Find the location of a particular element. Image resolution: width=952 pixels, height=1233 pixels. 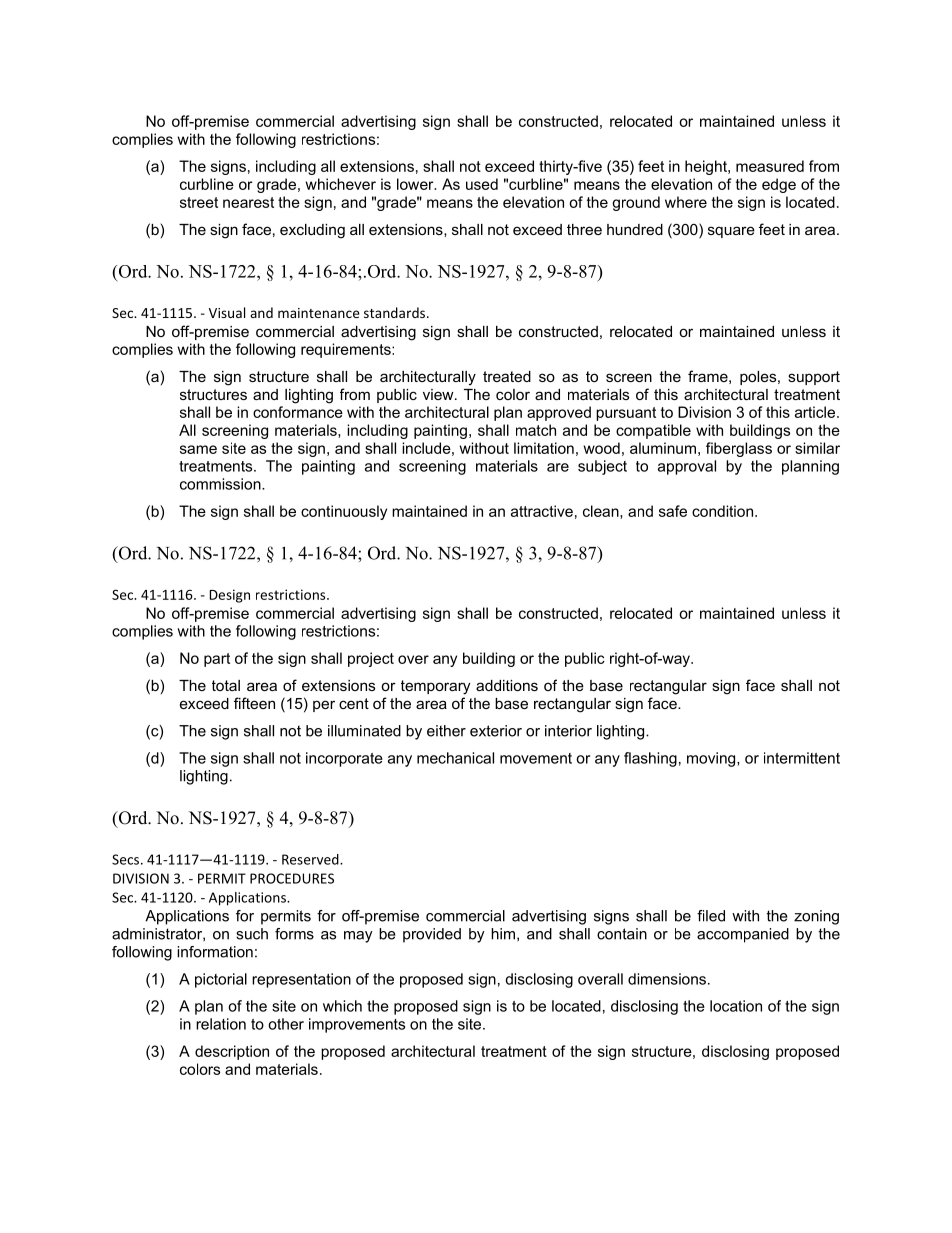

location is located at coordinates (736, 1006).
